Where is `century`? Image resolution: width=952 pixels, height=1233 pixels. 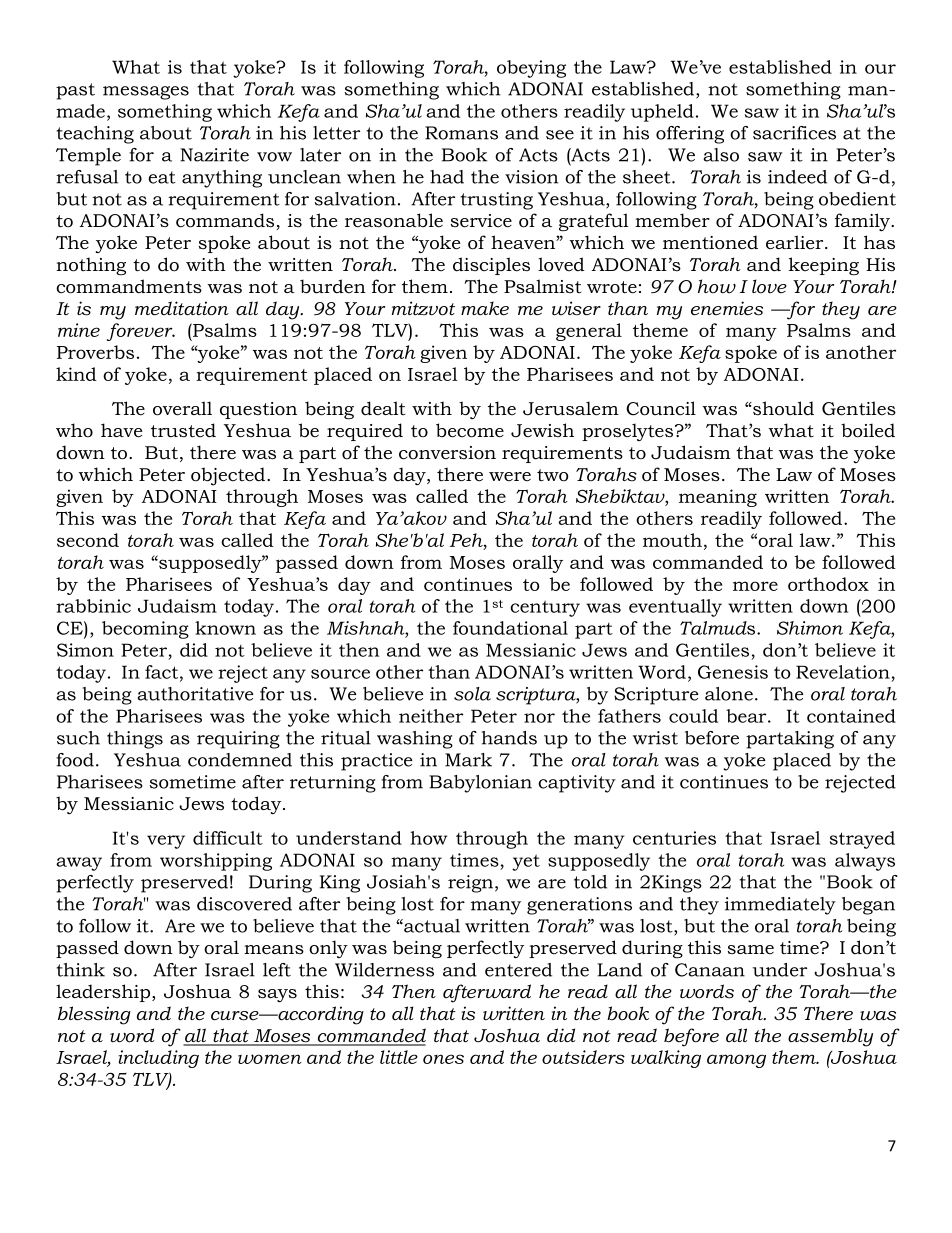 century is located at coordinates (545, 608).
